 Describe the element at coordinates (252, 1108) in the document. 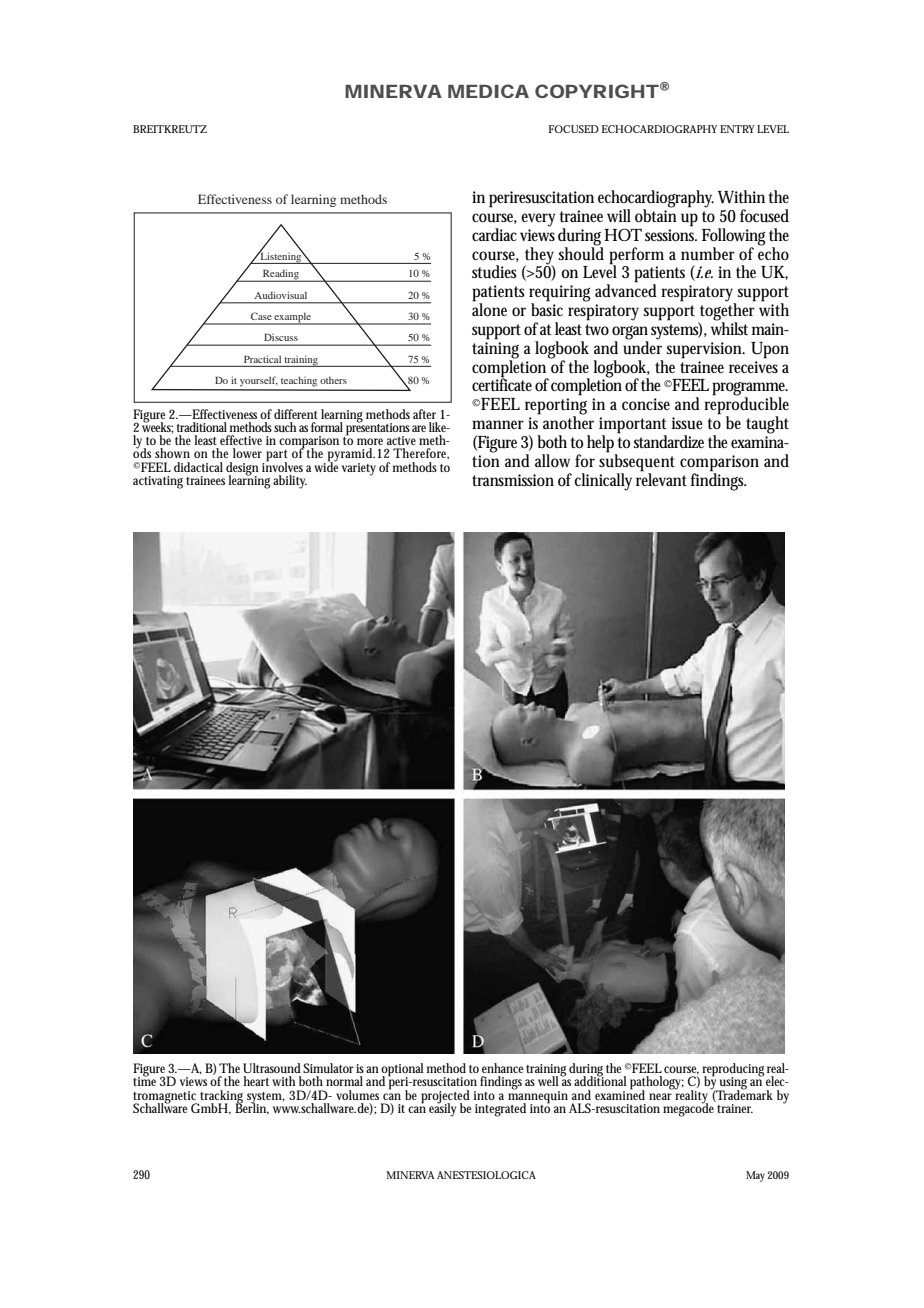

I see `Berlin` at that location.
